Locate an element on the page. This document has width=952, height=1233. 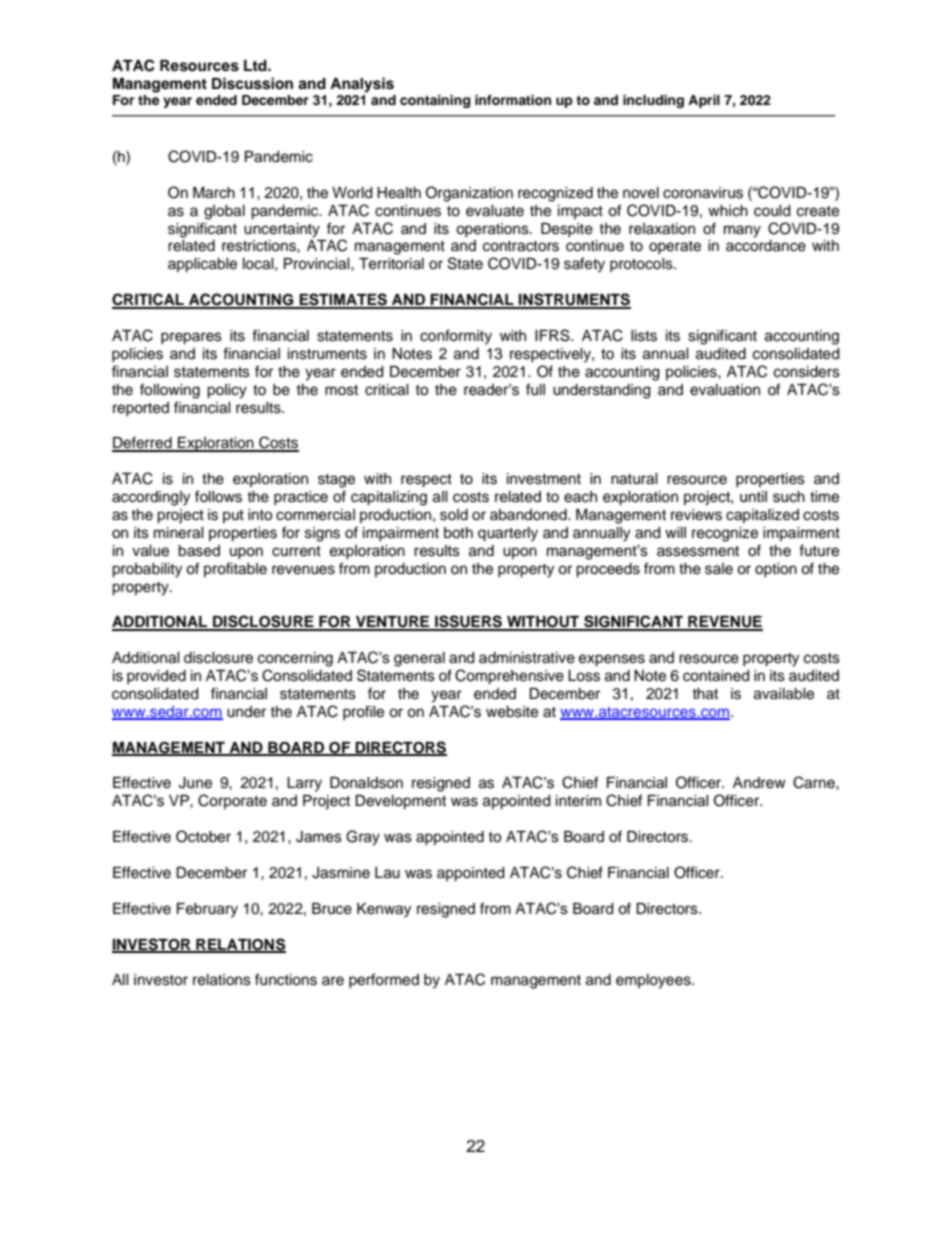
April is located at coordinates (704, 101).
